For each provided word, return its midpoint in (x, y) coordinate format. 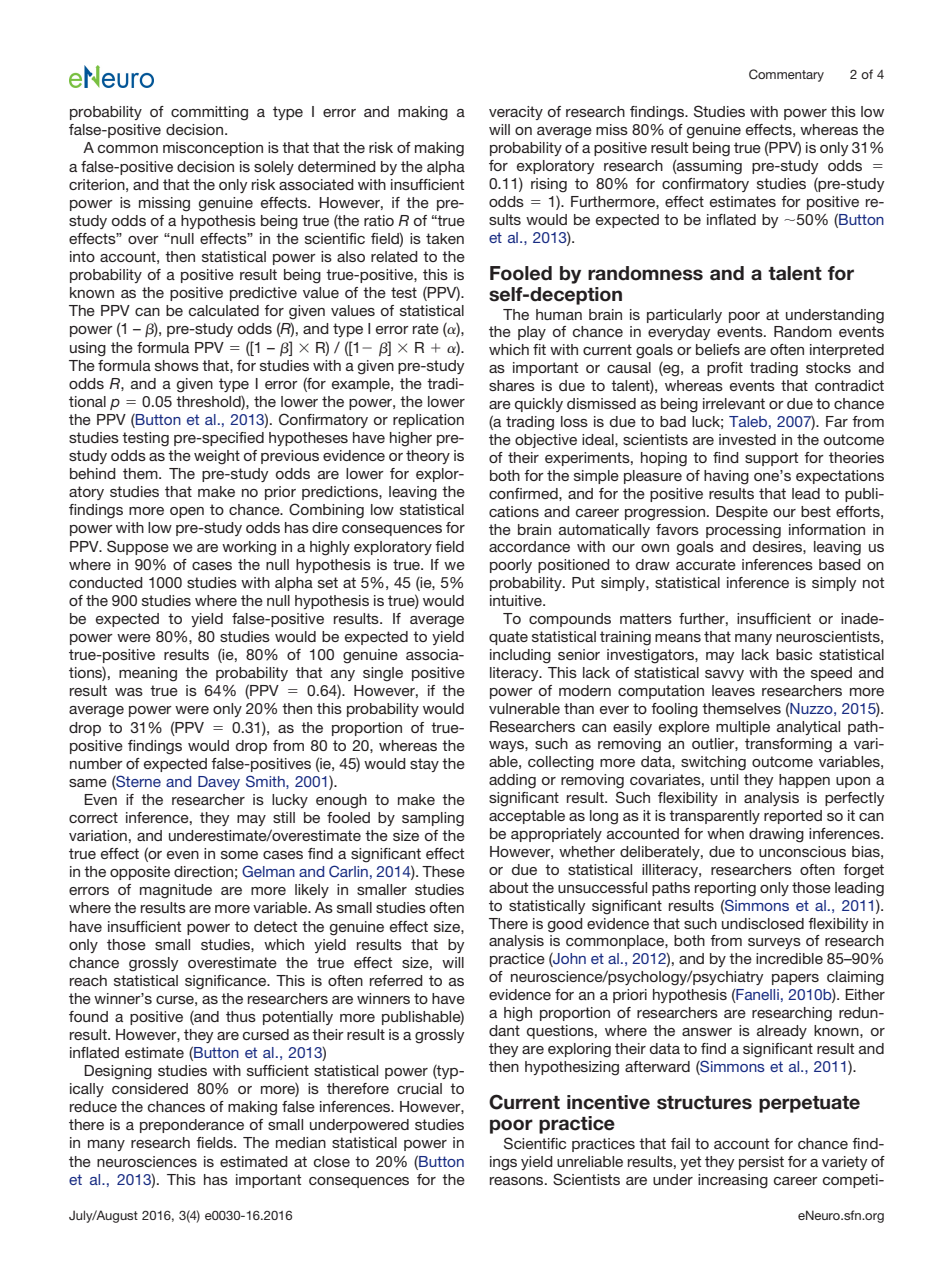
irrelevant (734, 403)
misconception (213, 149)
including (520, 656)
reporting (725, 889)
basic (794, 654)
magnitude (176, 891)
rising (549, 185)
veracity (516, 113)
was (129, 692)
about (508, 887)
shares (512, 385)
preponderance (192, 1126)
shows (177, 365)
